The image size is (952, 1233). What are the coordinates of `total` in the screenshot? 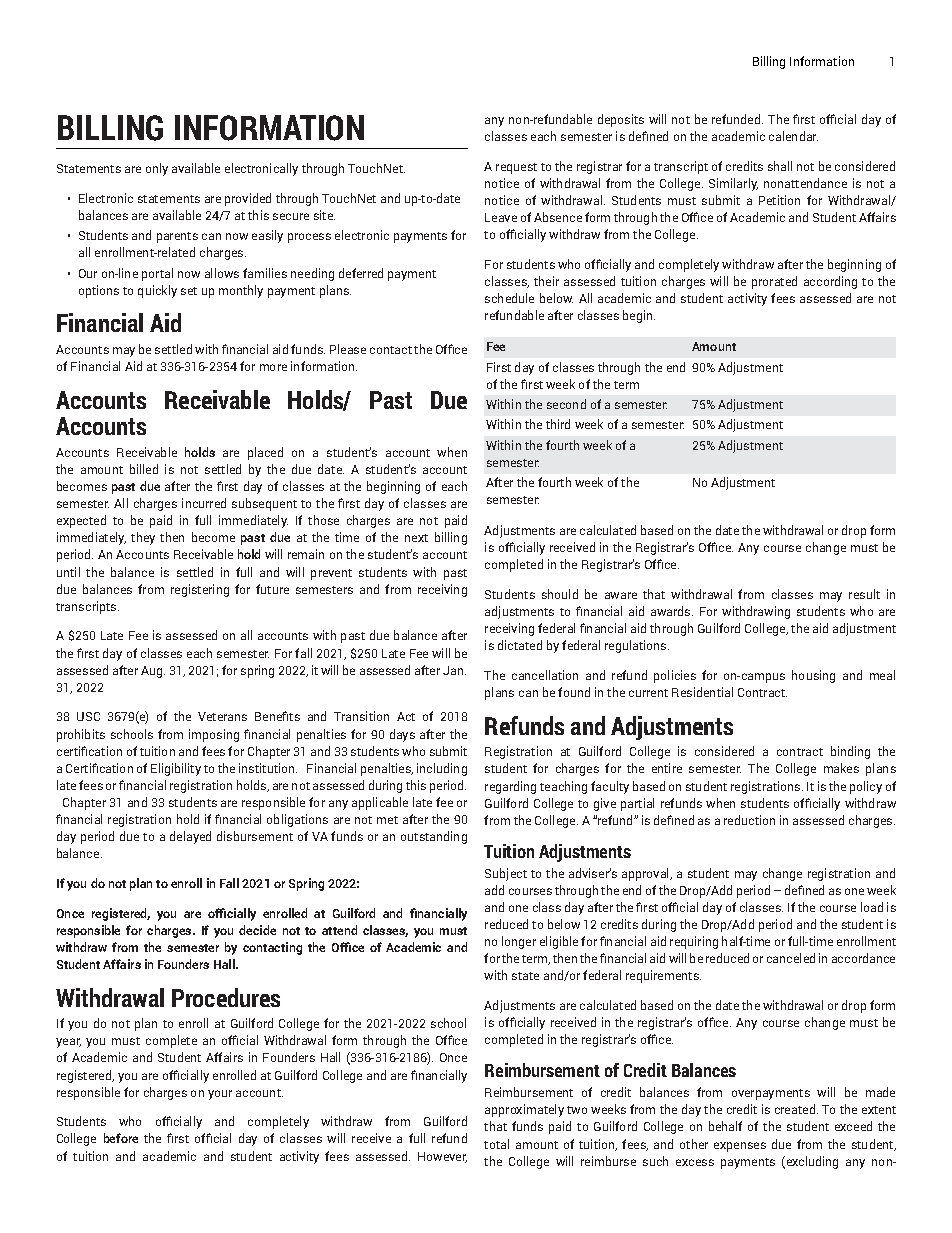 It's located at (496, 1144).
